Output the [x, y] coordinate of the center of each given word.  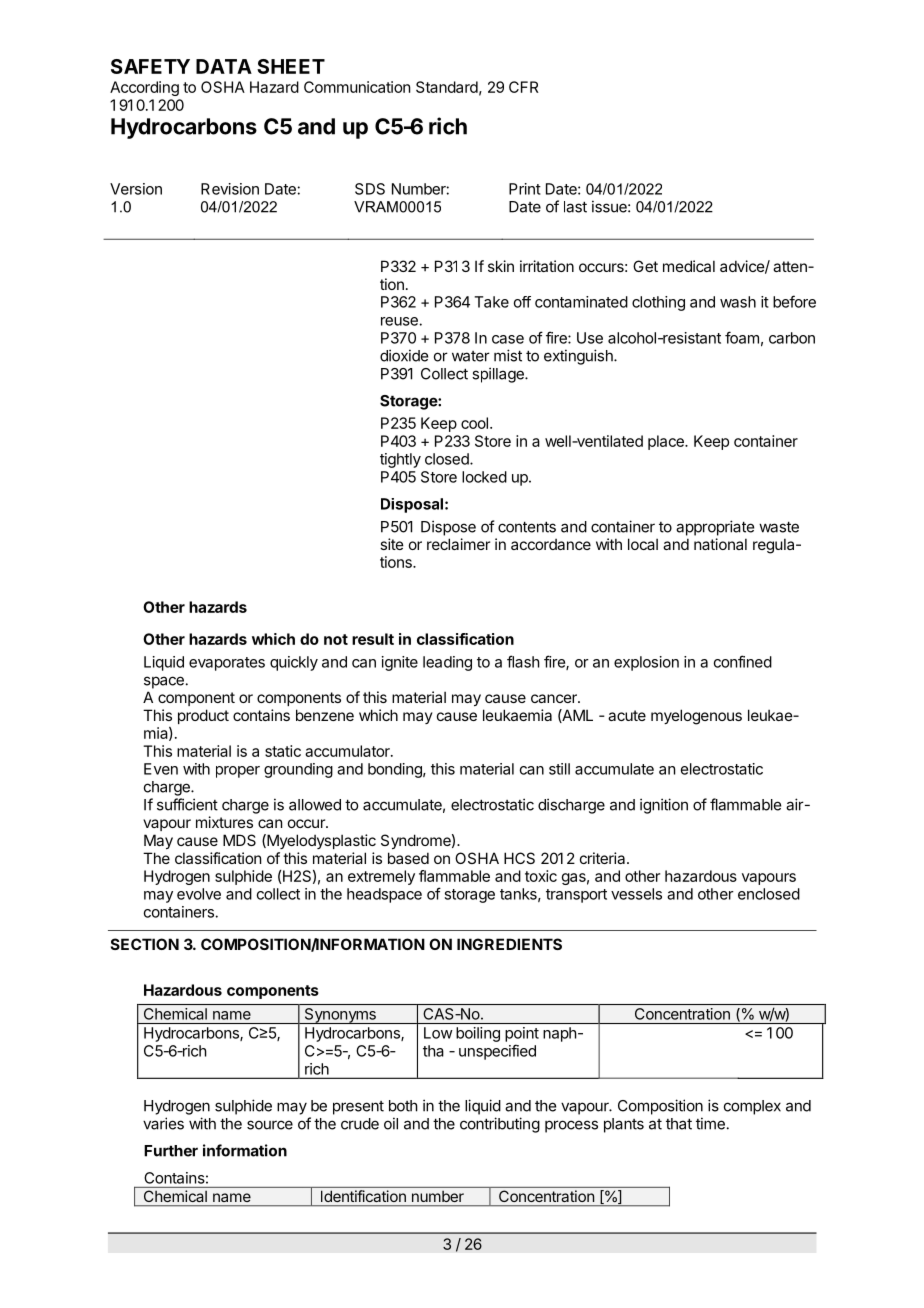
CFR [524, 87]
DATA [224, 66]
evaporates [227, 664]
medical [689, 266]
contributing [500, 1125]
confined [743, 661]
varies [163, 1123]
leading [447, 663]
